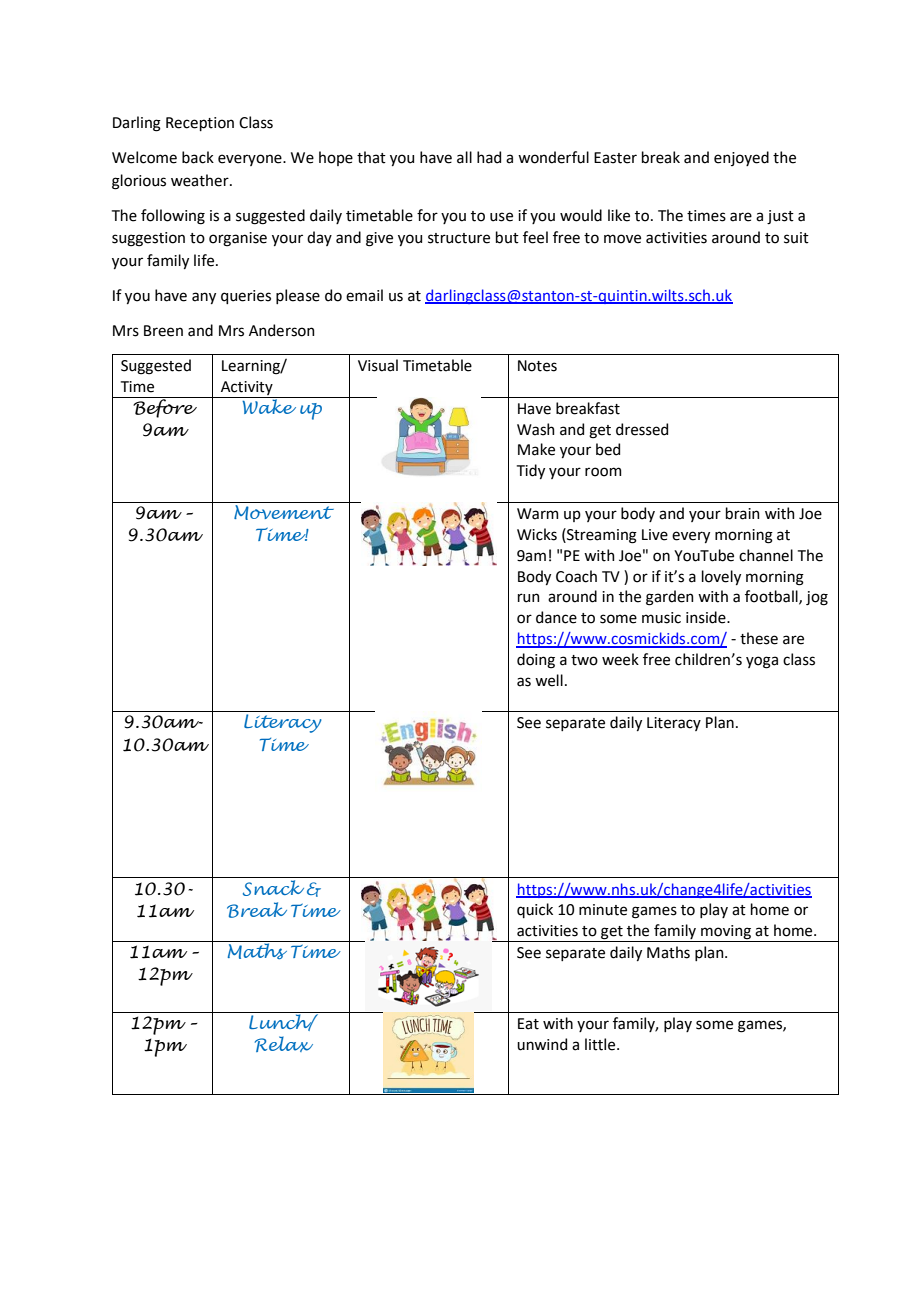  I want to click on doing, so click(536, 661).
